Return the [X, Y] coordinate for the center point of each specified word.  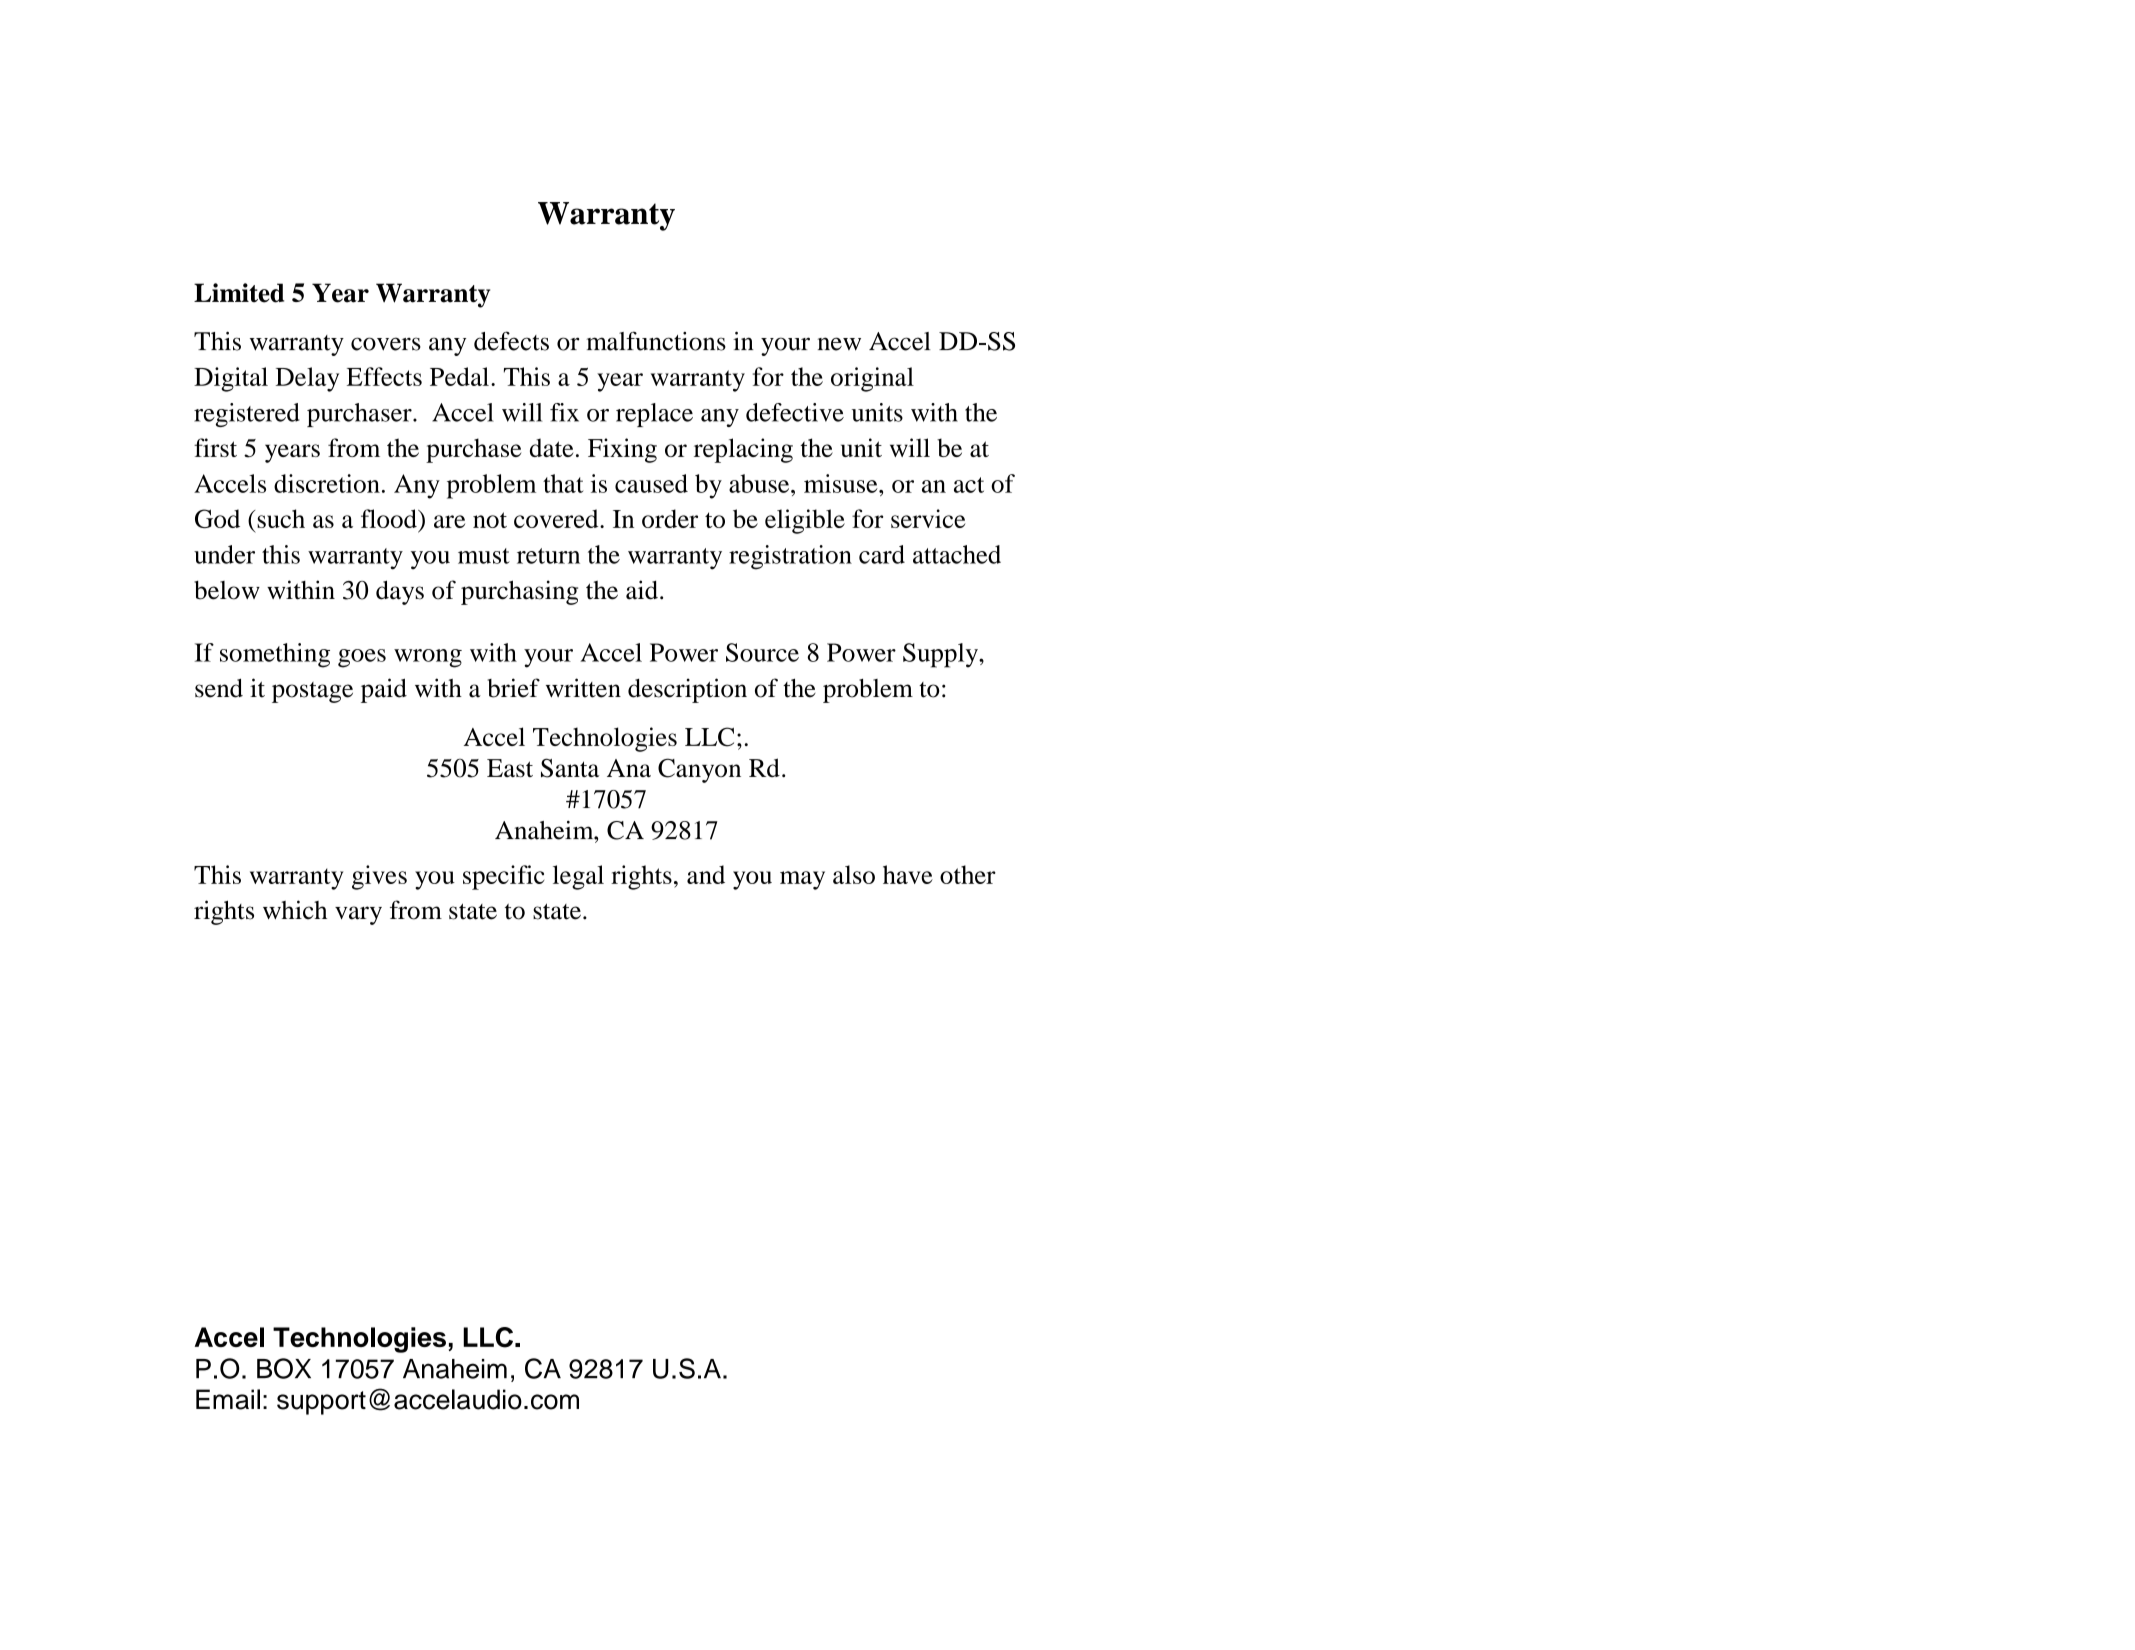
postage [312, 692]
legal [578, 877]
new [839, 344]
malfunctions [656, 341]
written [583, 688]
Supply [941, 655]
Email [228, 1399]
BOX [284, 1368]
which [295, 910]
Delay [307, 379]
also [854, 874]
